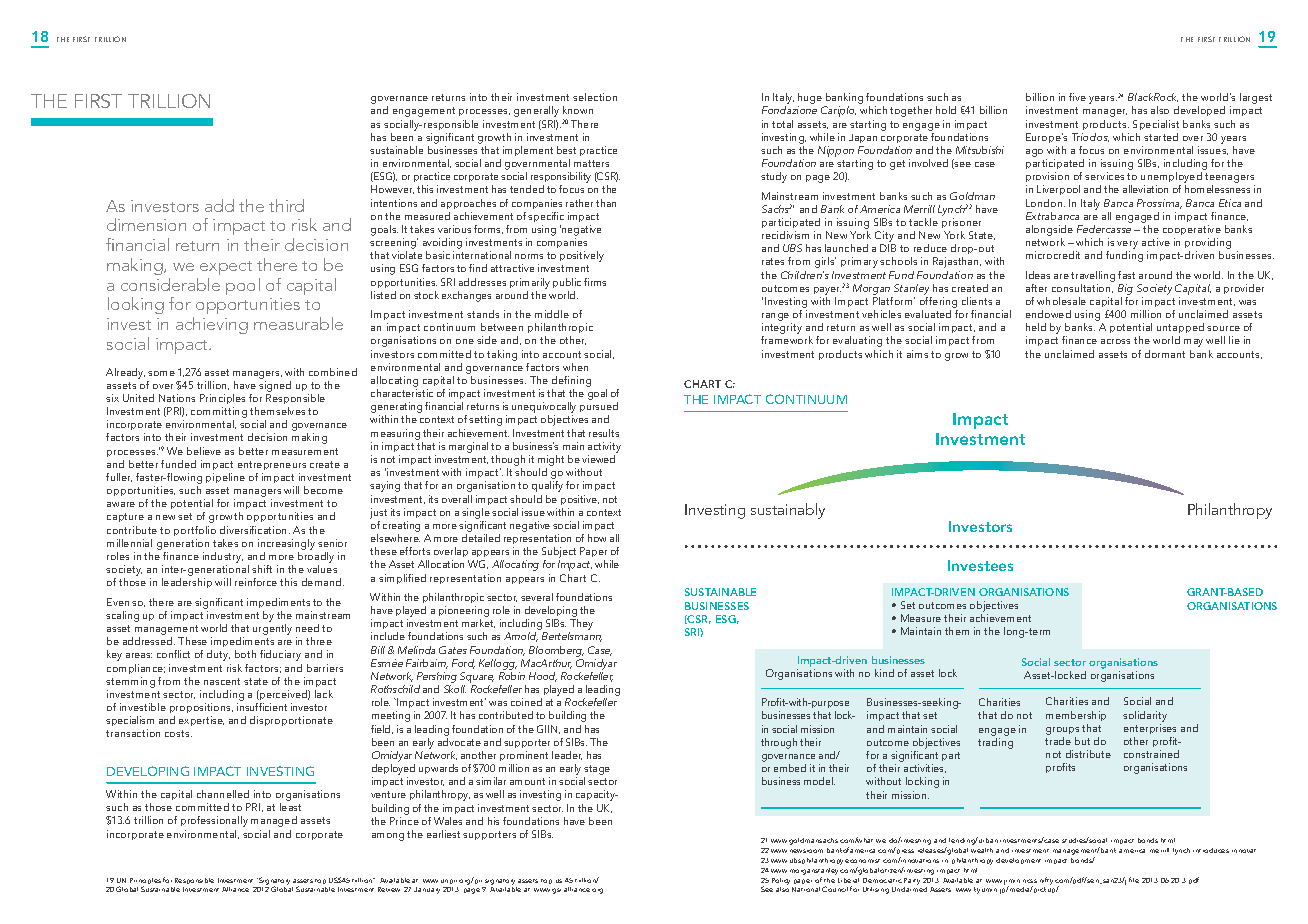 This image has width=1308, height=924. I want to click on Hood, so click(543, 677).
